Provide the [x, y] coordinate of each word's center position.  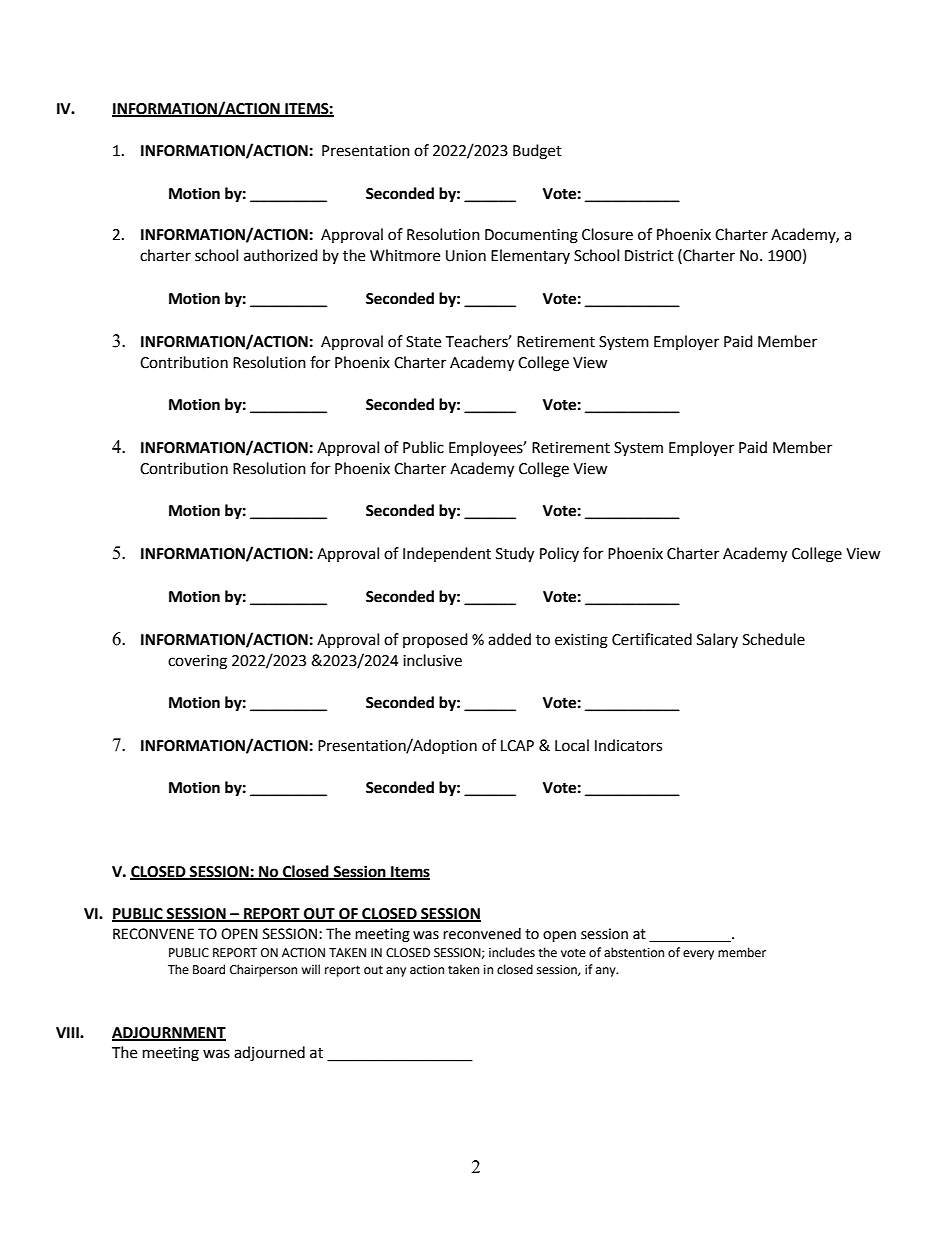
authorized [281, 255]
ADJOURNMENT [169, 1033]
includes [512, 952]
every [698, 955]
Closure [607, 234]
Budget [537, 152]
